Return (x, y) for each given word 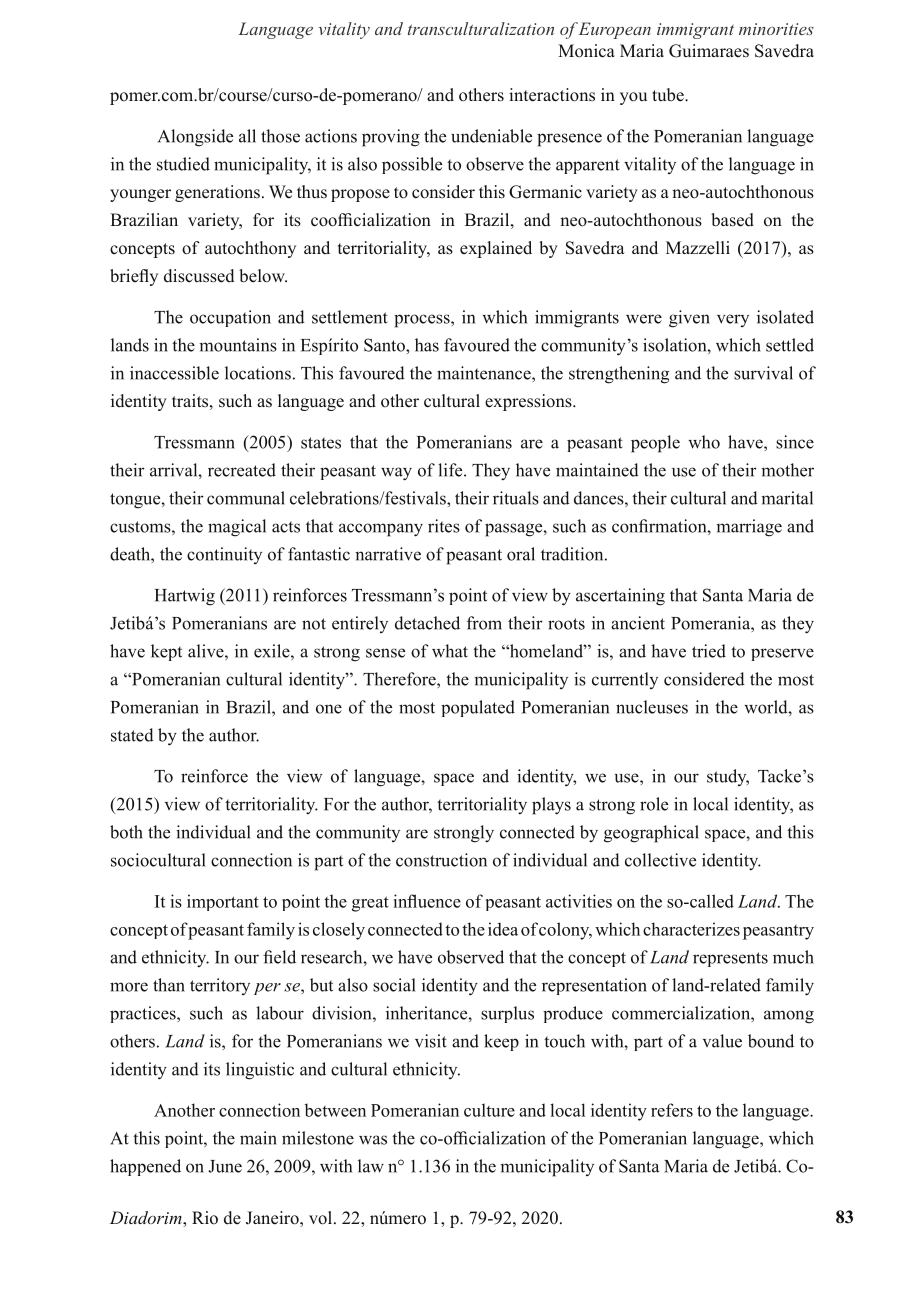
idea (503, 929)
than (169, 985)
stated (132, 735)
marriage (749, 528)
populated (478, 708)
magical (237, 528)
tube (669, 95)
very (733, 320)
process (423, 321)
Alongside (195, 138)
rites (444, 526)
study (728, 777)
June (225, 1166)
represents (730, 959)
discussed (199, 276)
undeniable (491, 136)
